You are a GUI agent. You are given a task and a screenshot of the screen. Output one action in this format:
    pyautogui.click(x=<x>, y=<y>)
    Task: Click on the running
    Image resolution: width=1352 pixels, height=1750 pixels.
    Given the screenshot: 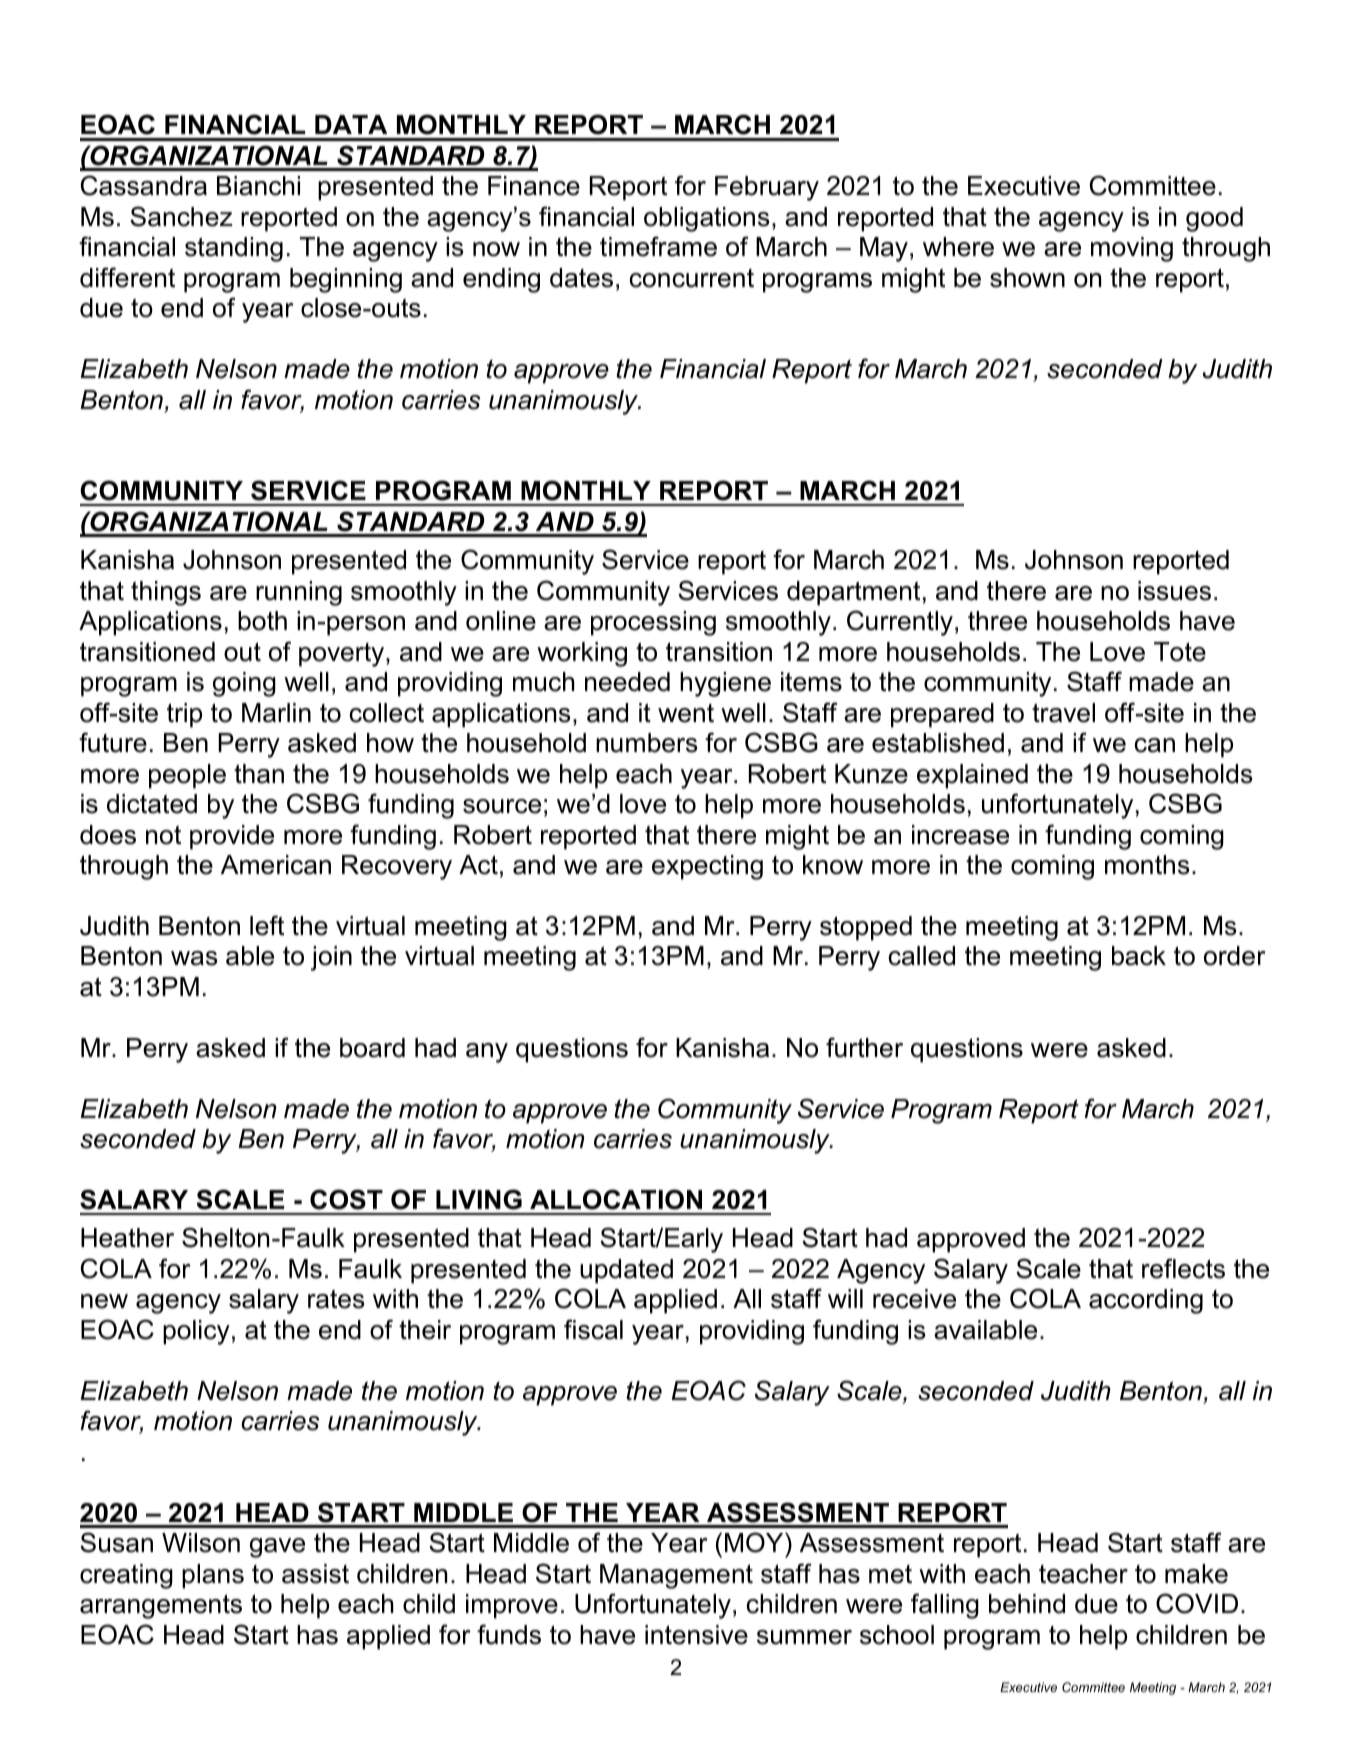 What is the action you would take?
    pyautogui.click(x=299, y=593)
